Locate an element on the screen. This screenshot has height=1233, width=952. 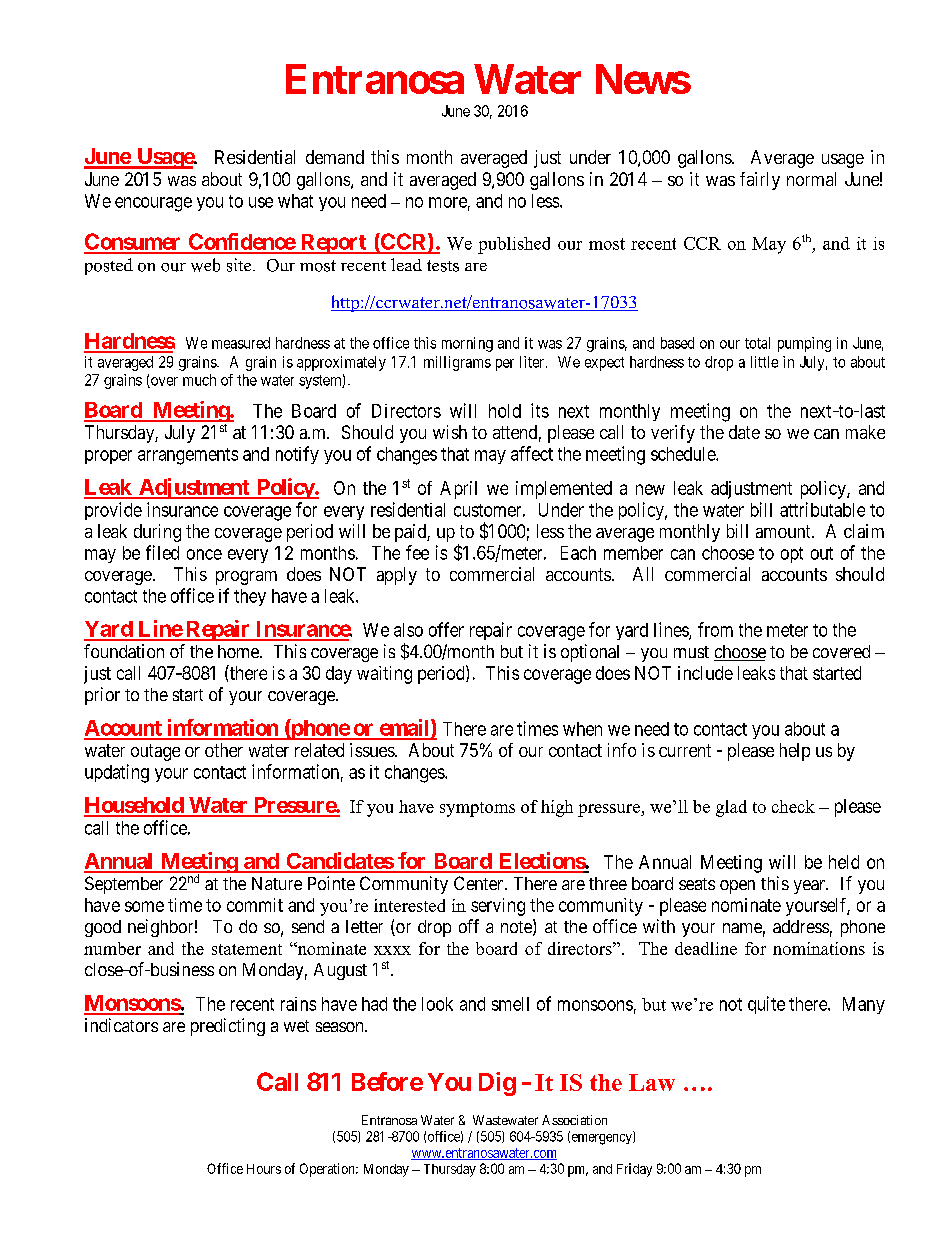
Association is located at coordinates (574, 1120).
